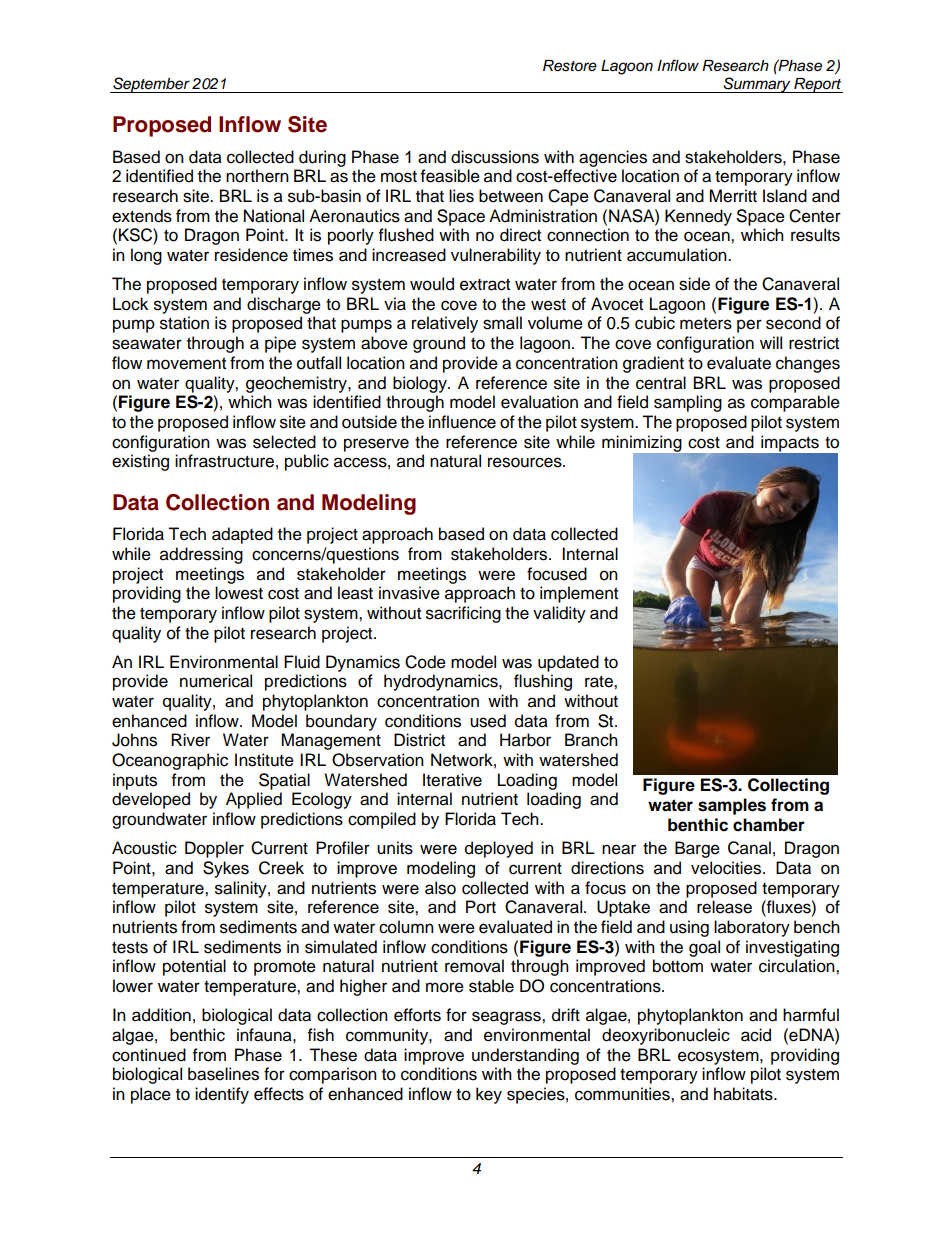  I want to click on sacrificing, so click(463, 614).
